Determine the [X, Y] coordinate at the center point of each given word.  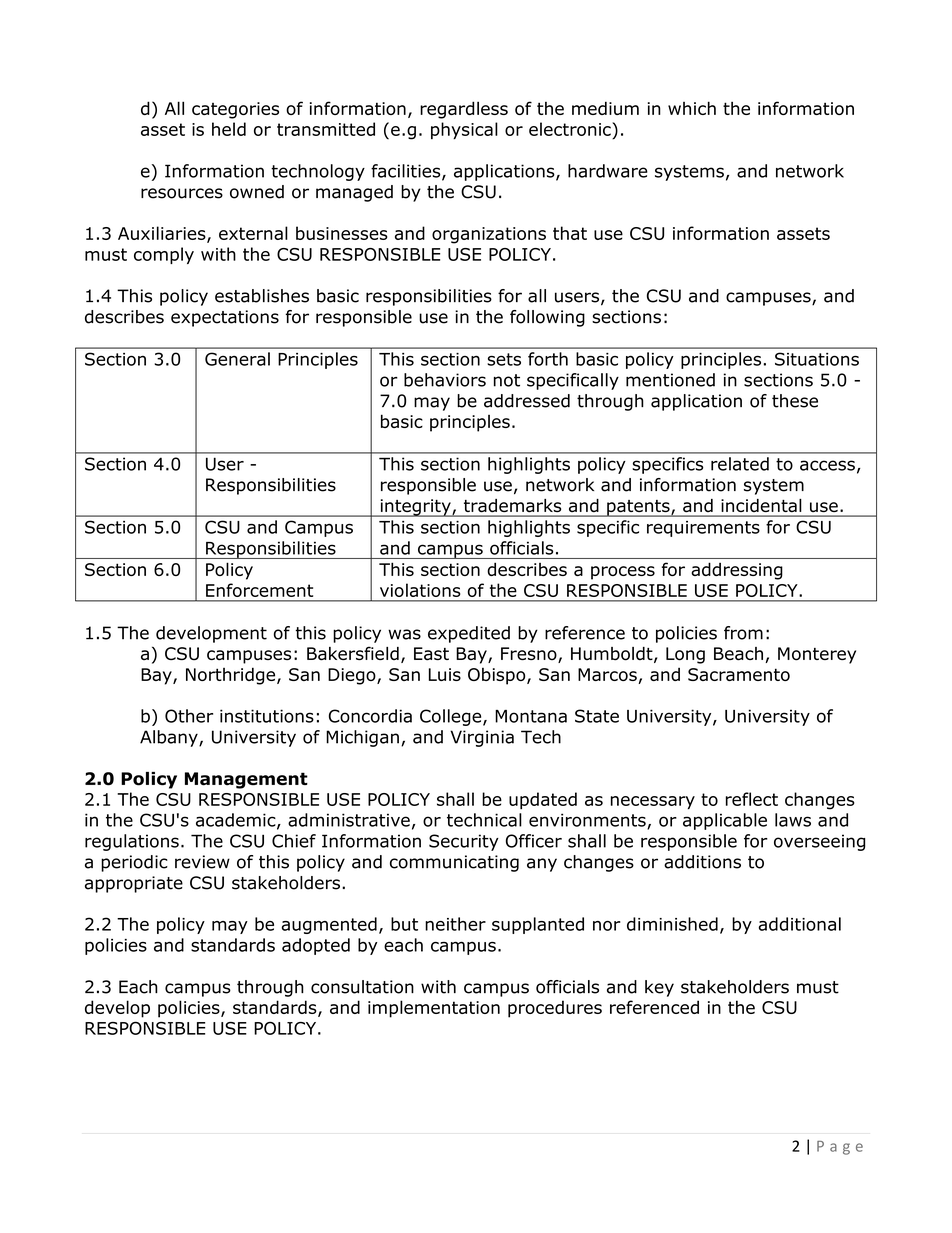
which [692, 108]
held [229, 129]
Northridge [232, 676]
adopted [316, 946]
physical [464, 130]
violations [420, 590]
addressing [737, 571]
